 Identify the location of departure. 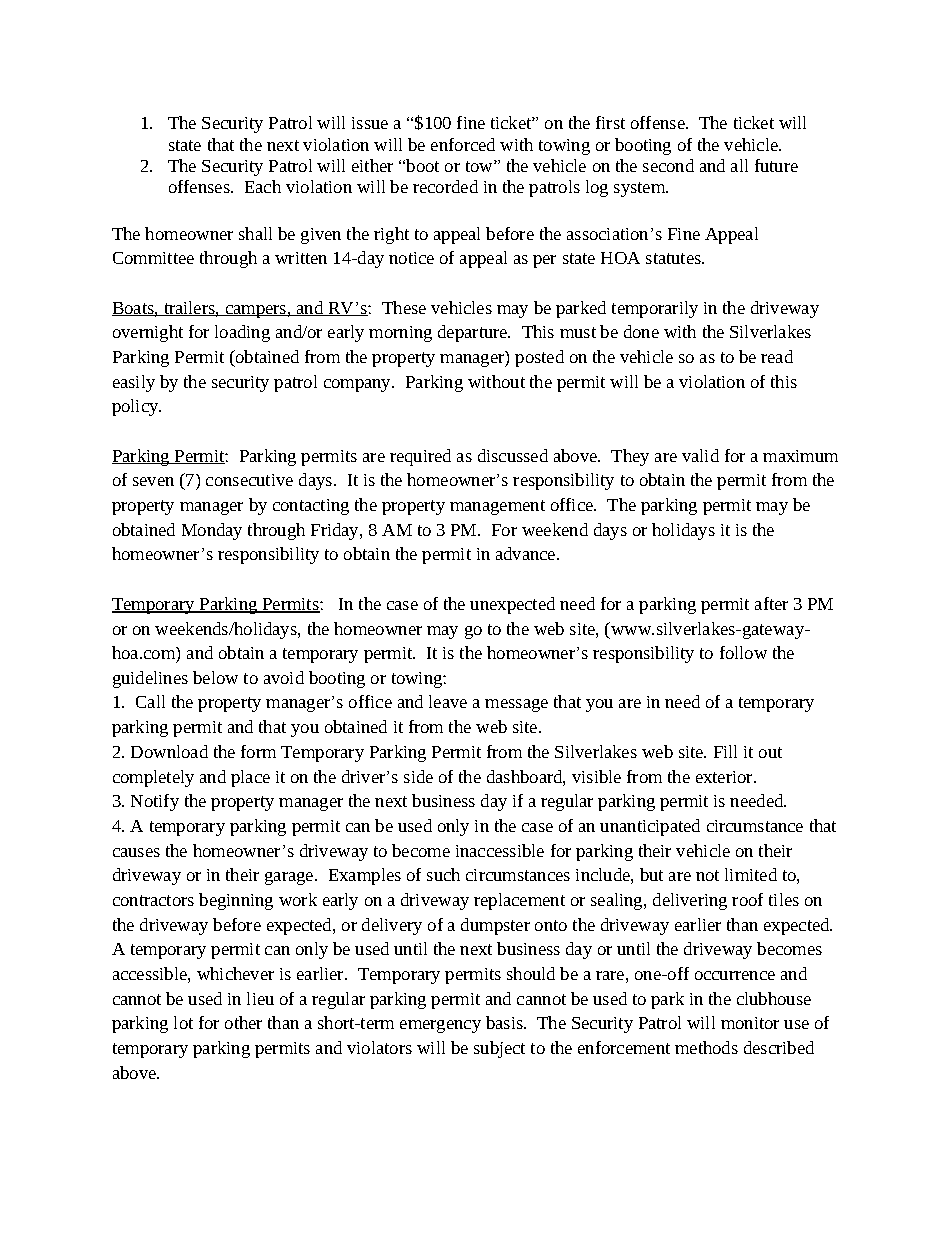
(474, 333).
